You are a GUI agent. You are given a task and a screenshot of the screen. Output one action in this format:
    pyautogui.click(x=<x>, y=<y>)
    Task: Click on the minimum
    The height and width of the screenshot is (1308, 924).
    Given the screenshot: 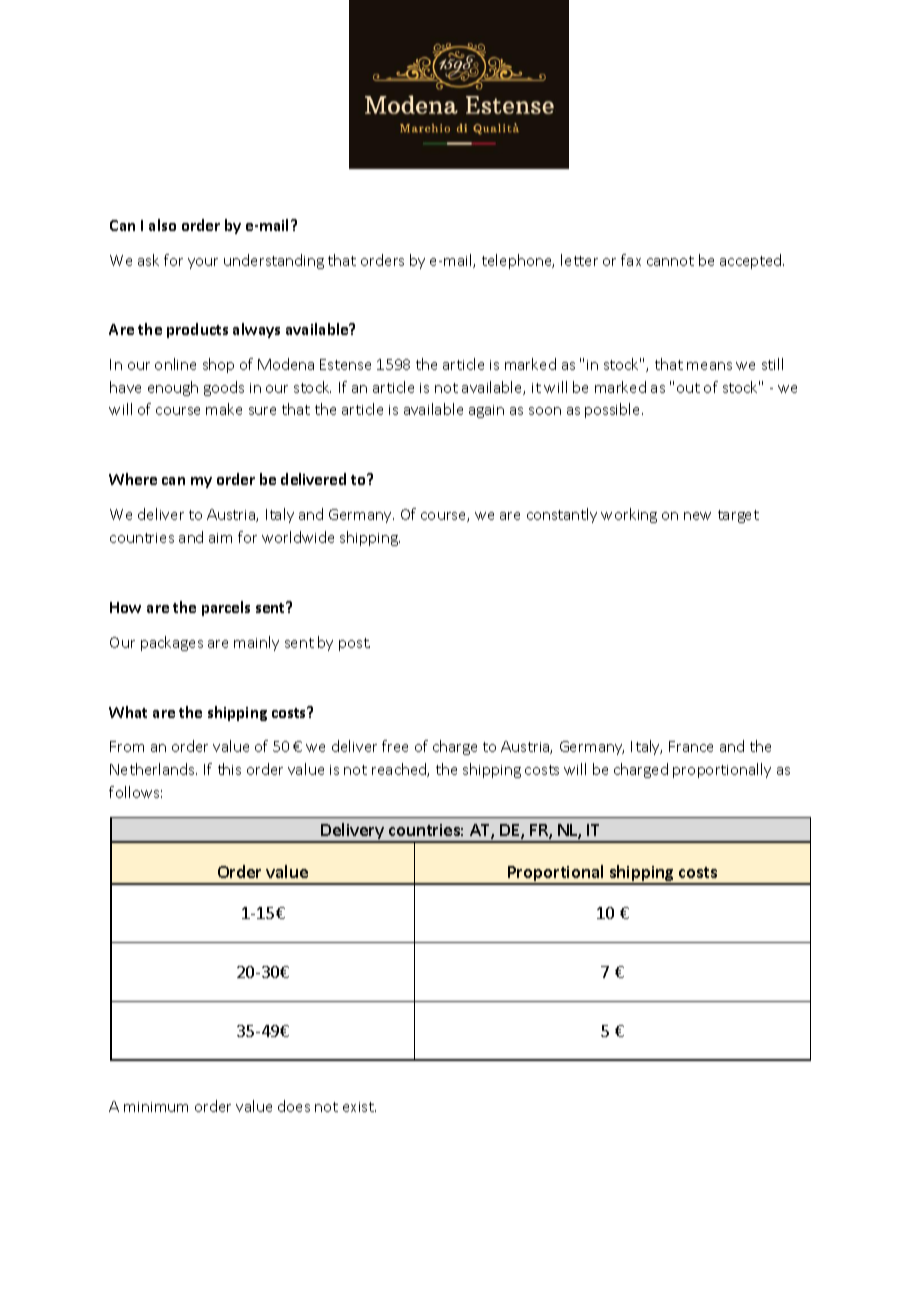 What is the action you would take?
    pyautogui.click(x=156, y=1107)
